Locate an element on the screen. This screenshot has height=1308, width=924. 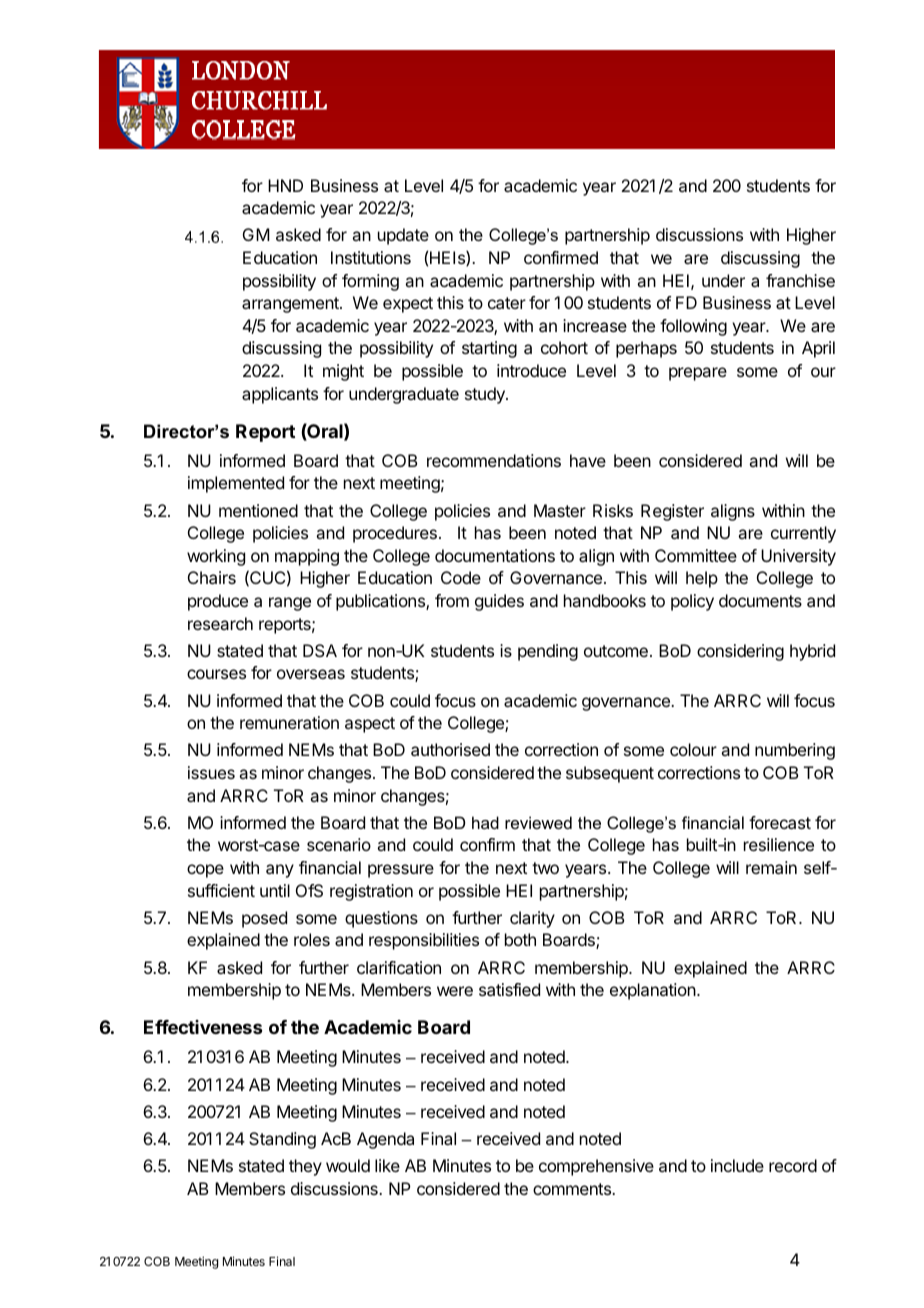
help is located at coordinates (702, 579).
